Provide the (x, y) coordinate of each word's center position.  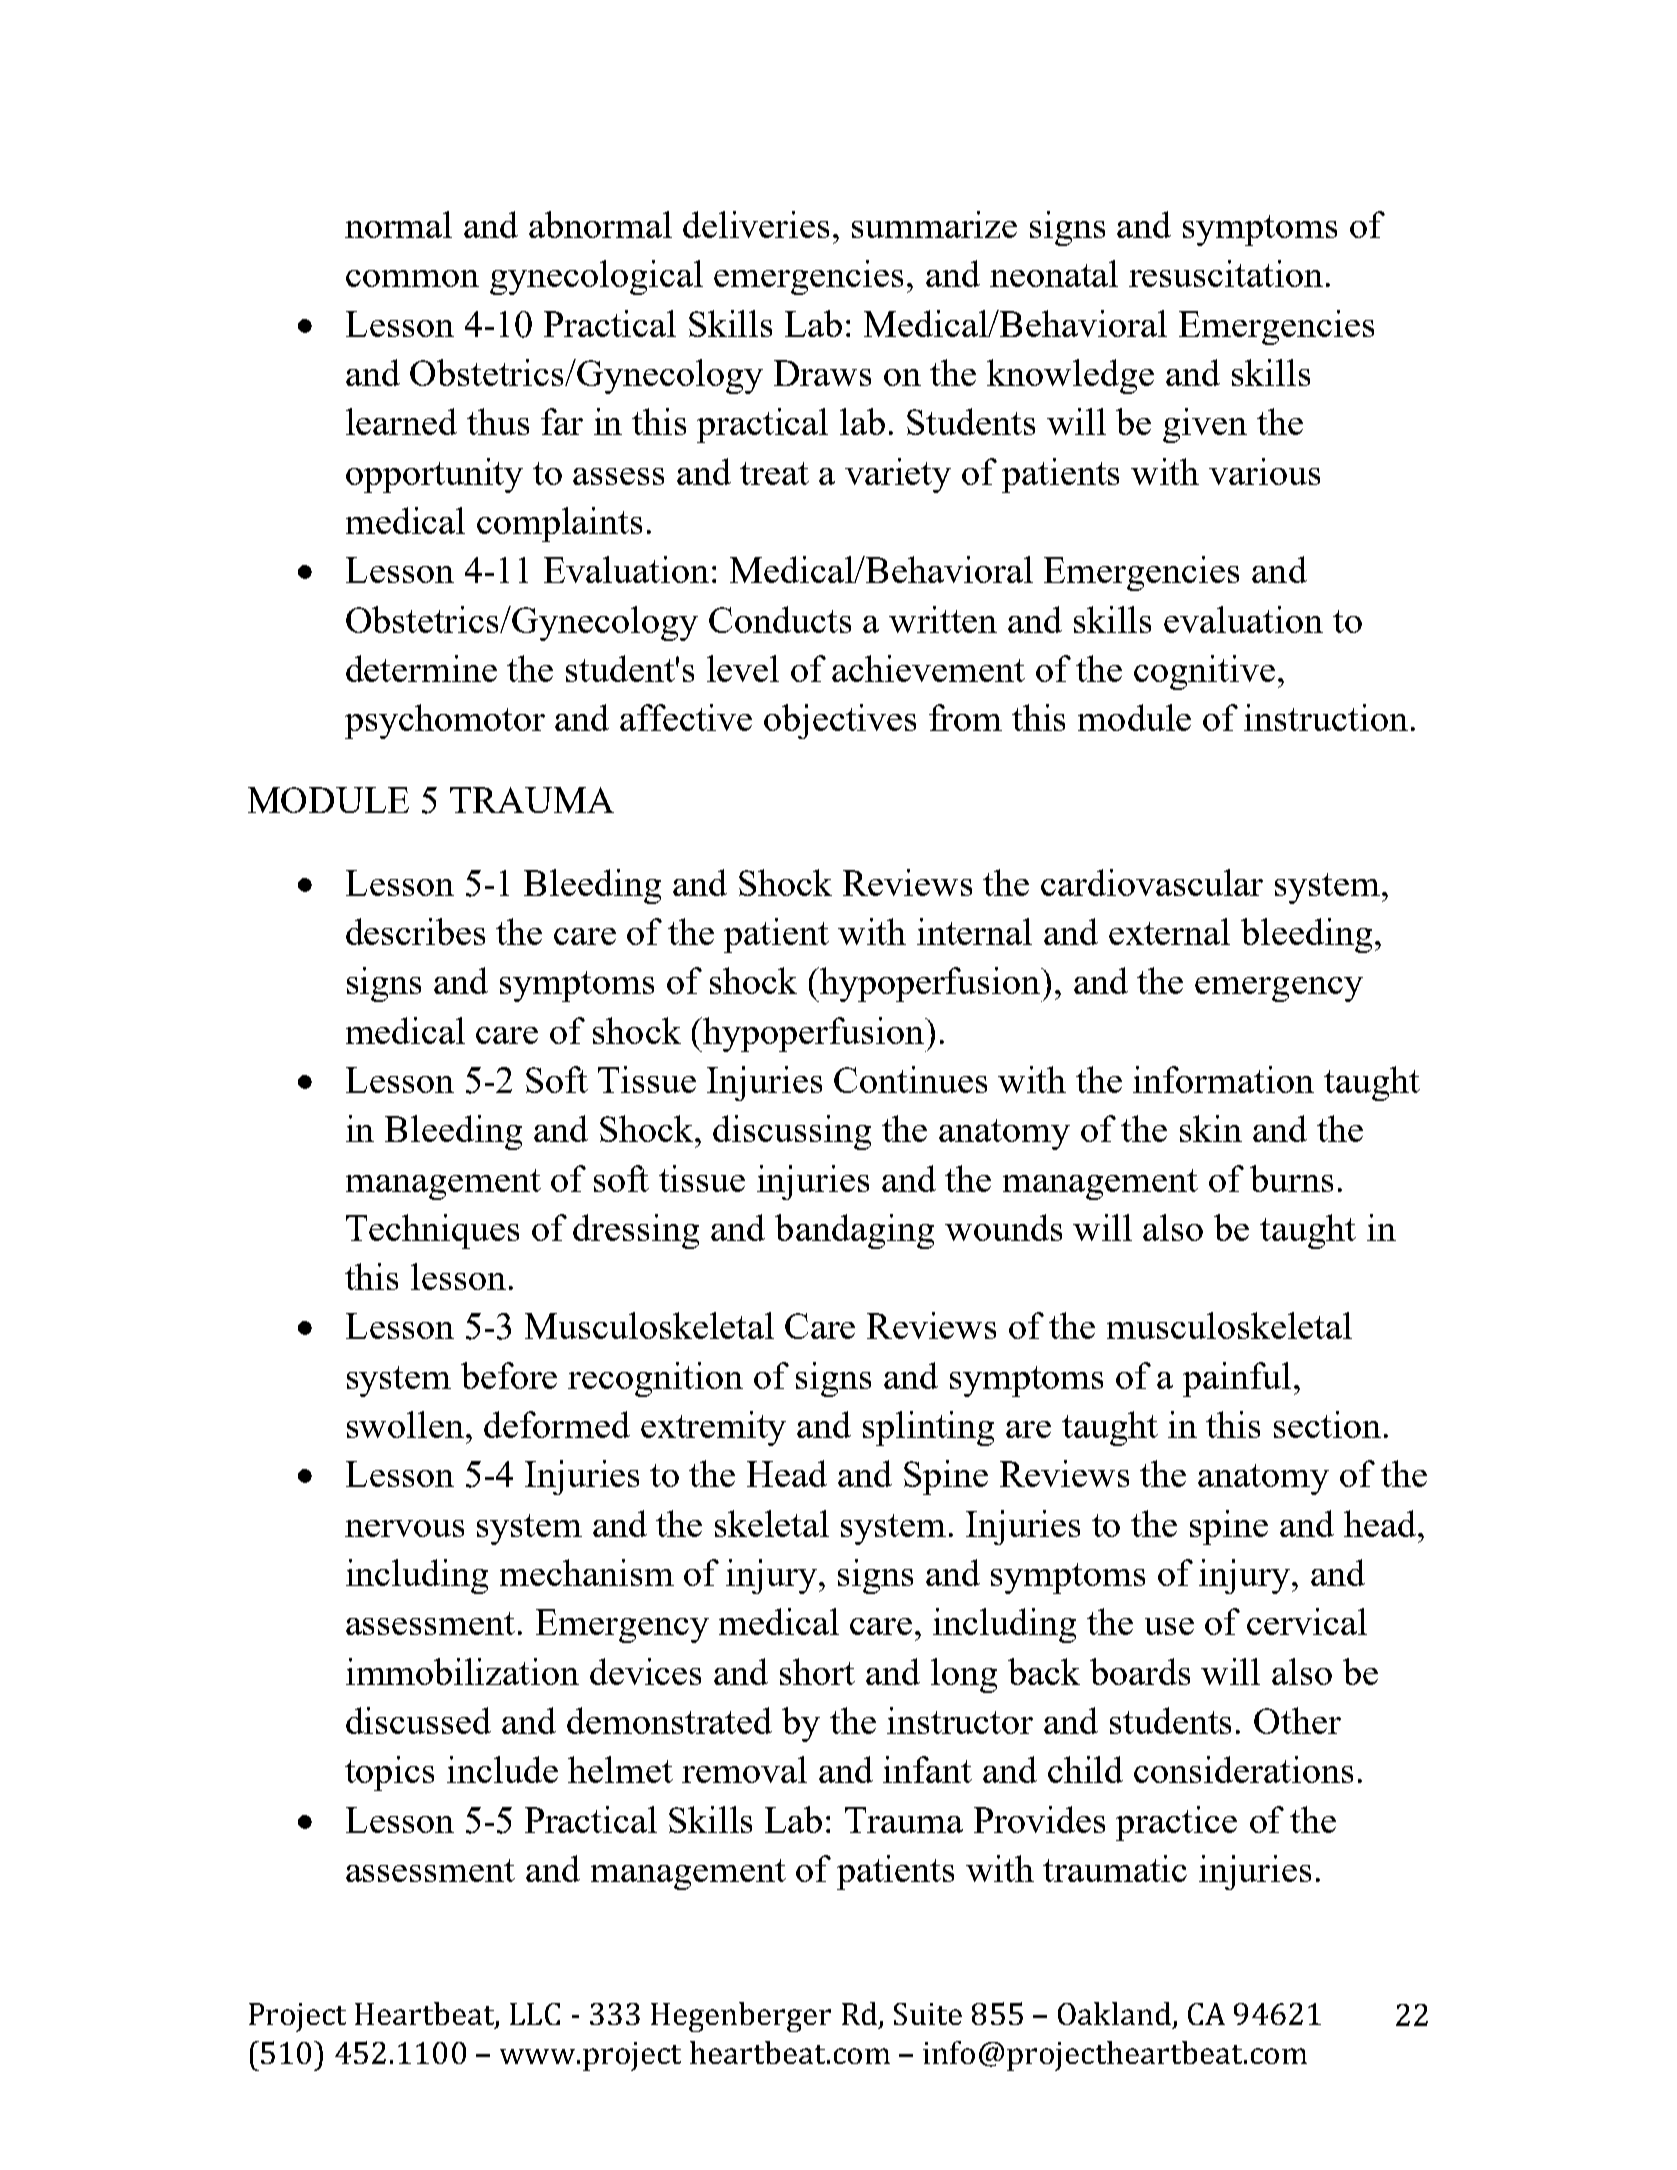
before (509, 1375)
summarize (934, 224)
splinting (928, 1428)
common (412, 278)
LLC (535, 2014)
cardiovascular (1152, 882)
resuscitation (1226, 273)
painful (1237, 1379)
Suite (928, 2014)
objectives (840, 721)
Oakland (1116, 2015)
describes (415, 931)
